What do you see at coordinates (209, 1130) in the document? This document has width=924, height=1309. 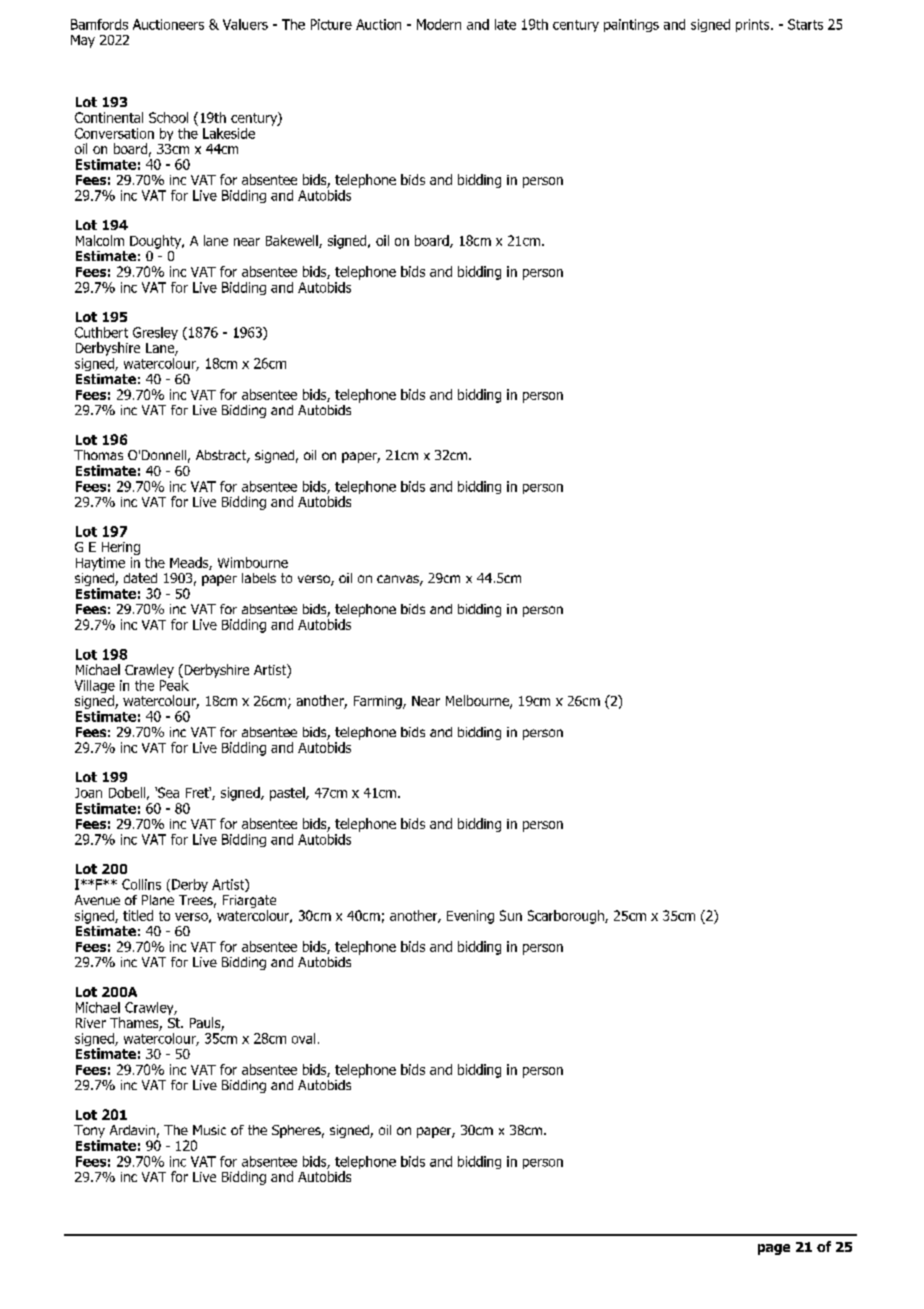 I see `Music` at bounding box center [209, 1130].
